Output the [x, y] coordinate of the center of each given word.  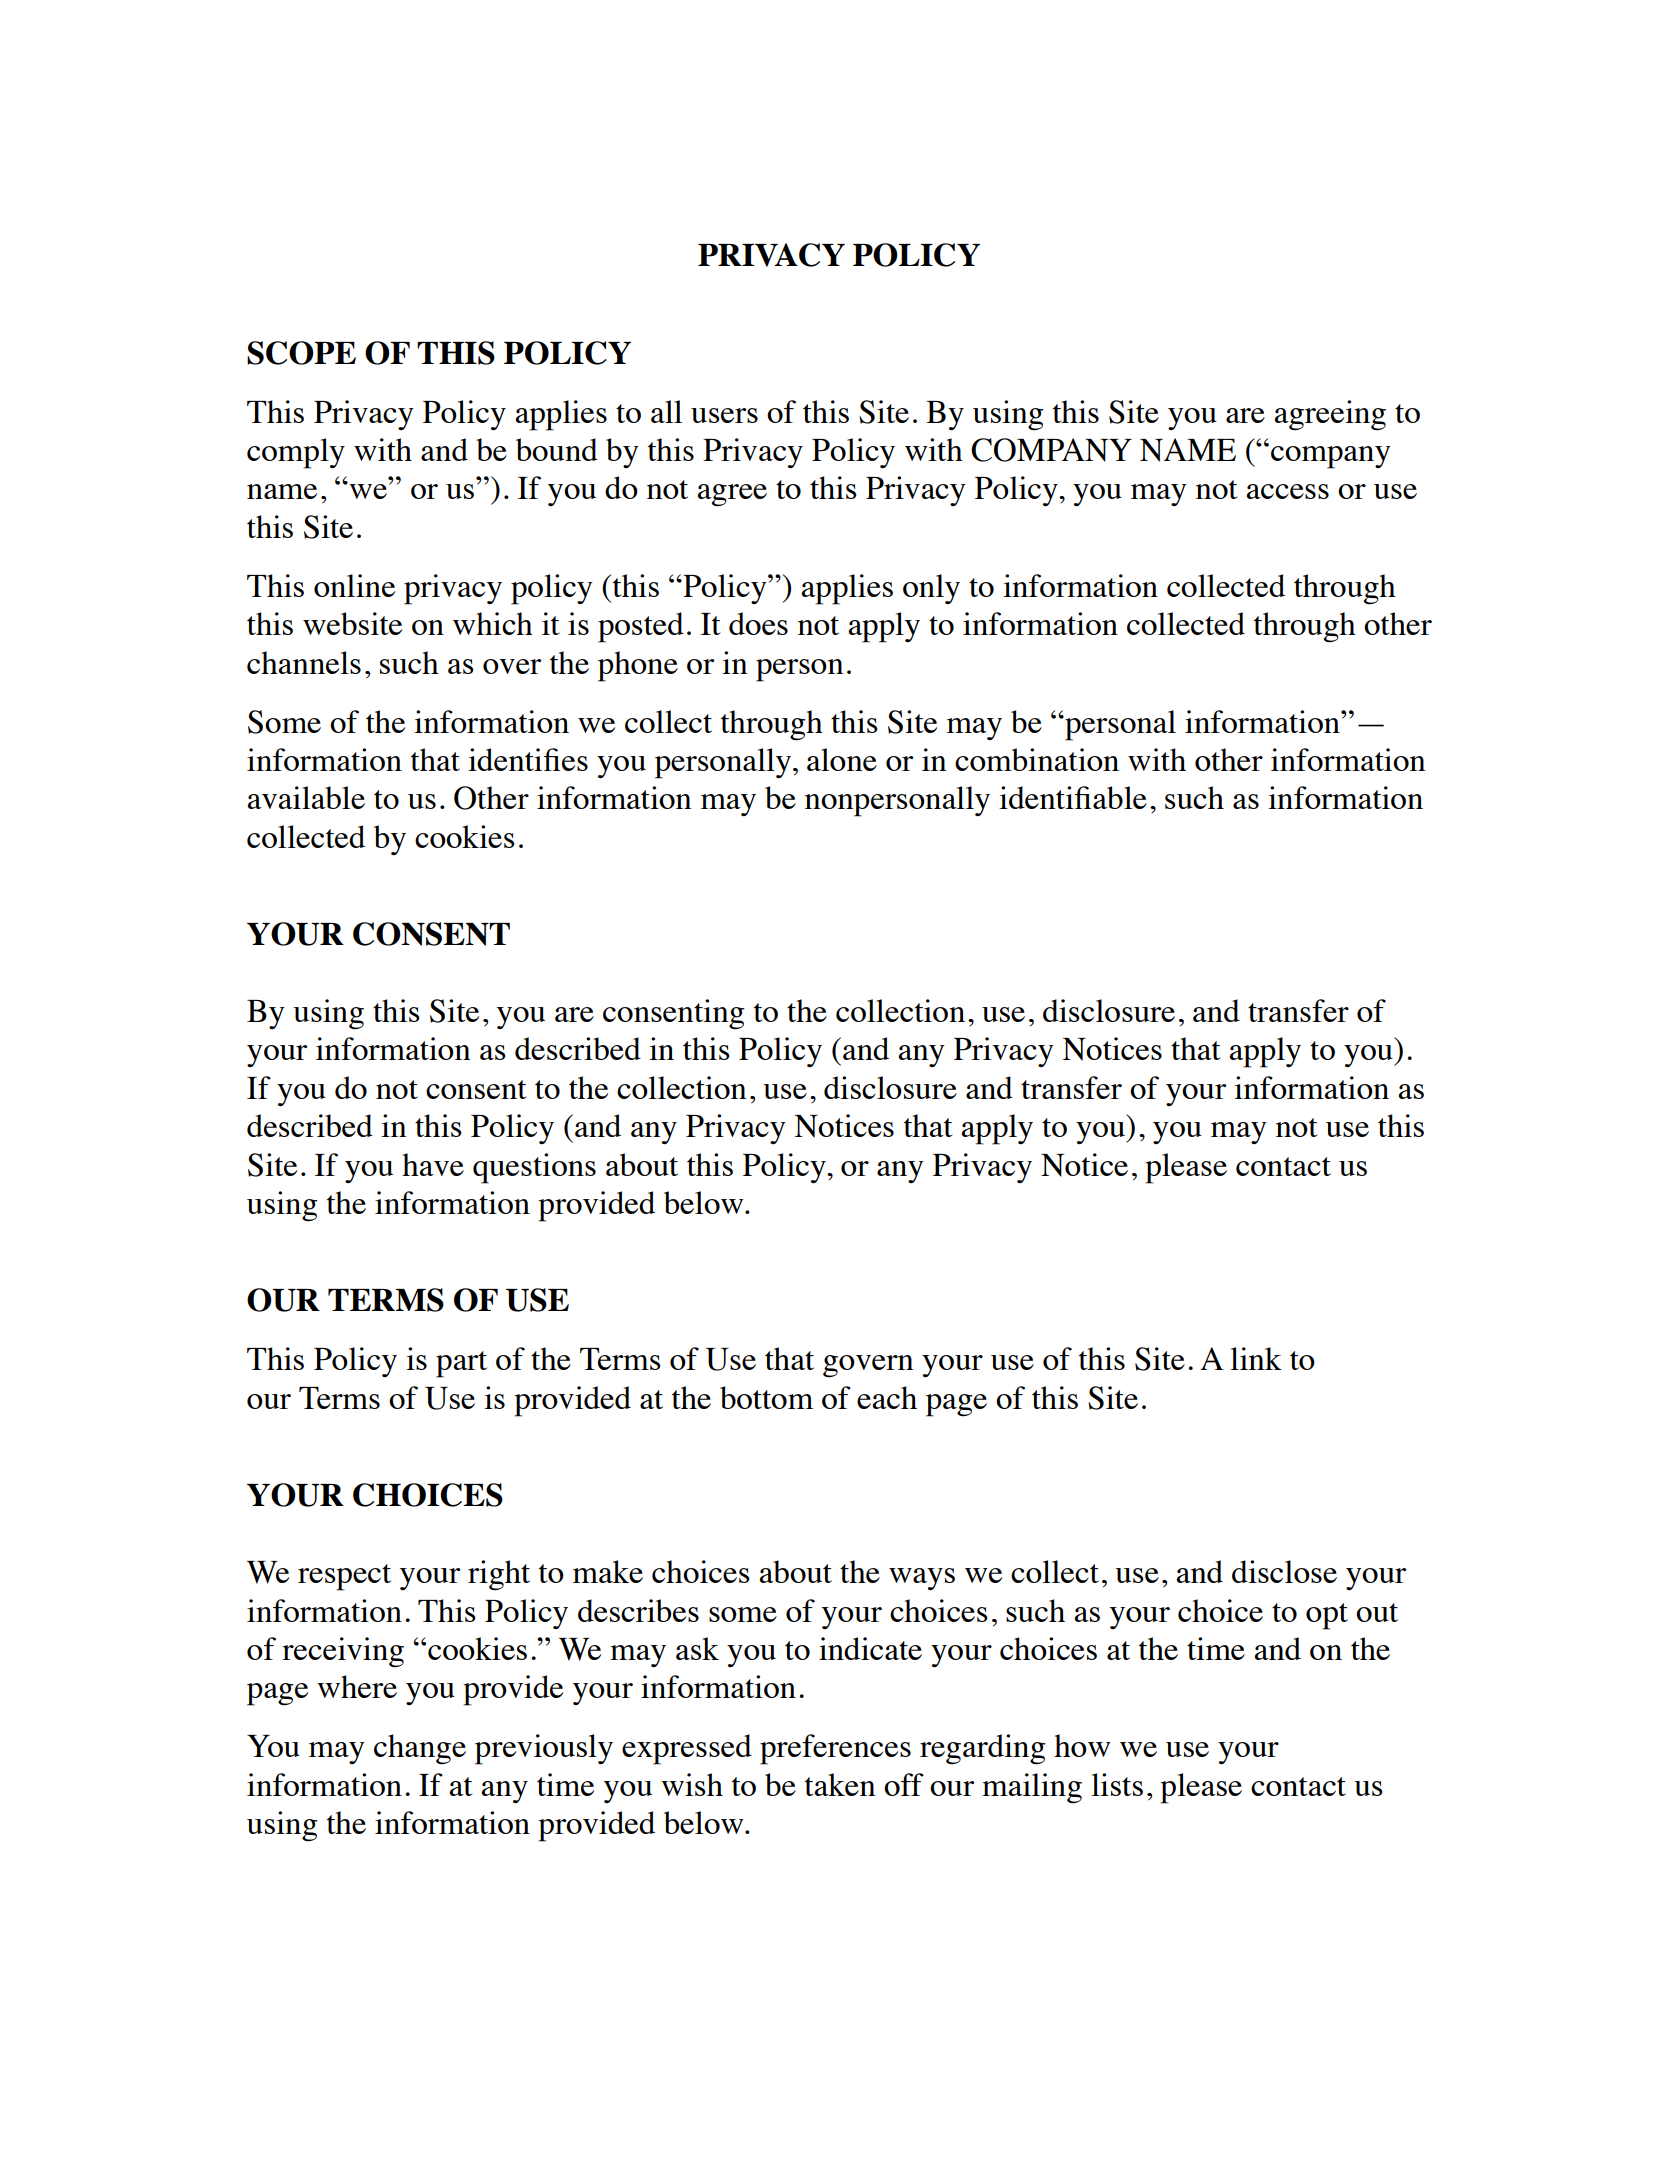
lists [1117, 1784]
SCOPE [301, 353]
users [724, 415]
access [1287, 491]
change [420, 1749]
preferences [835, 1749]
